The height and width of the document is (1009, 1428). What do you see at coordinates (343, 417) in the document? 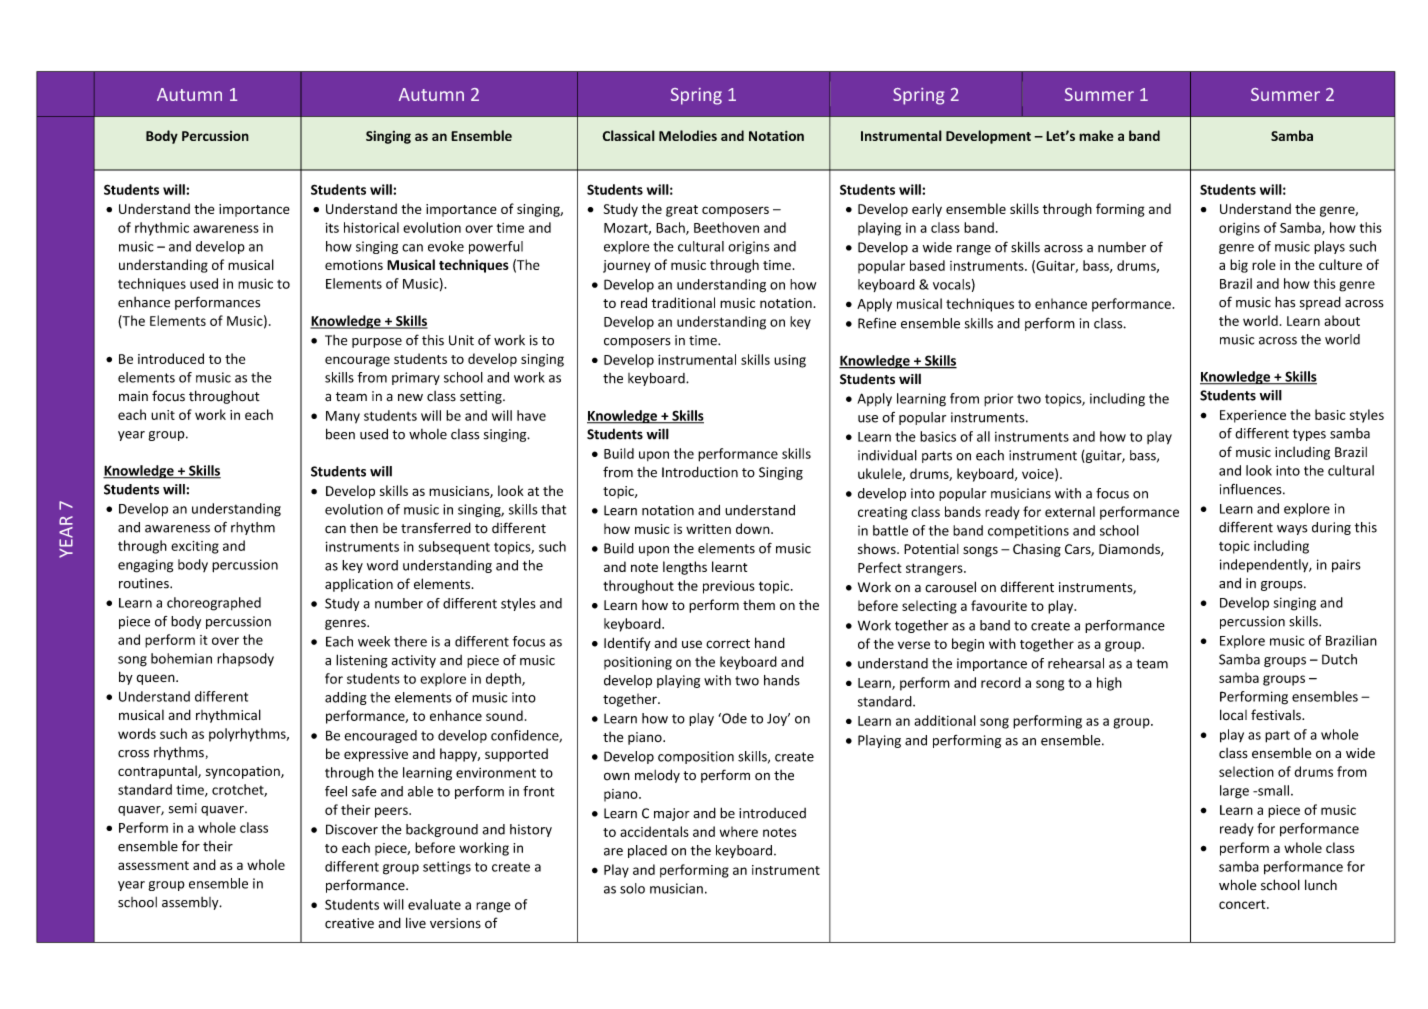
I see `Many` at bounding box center [343, 417].
